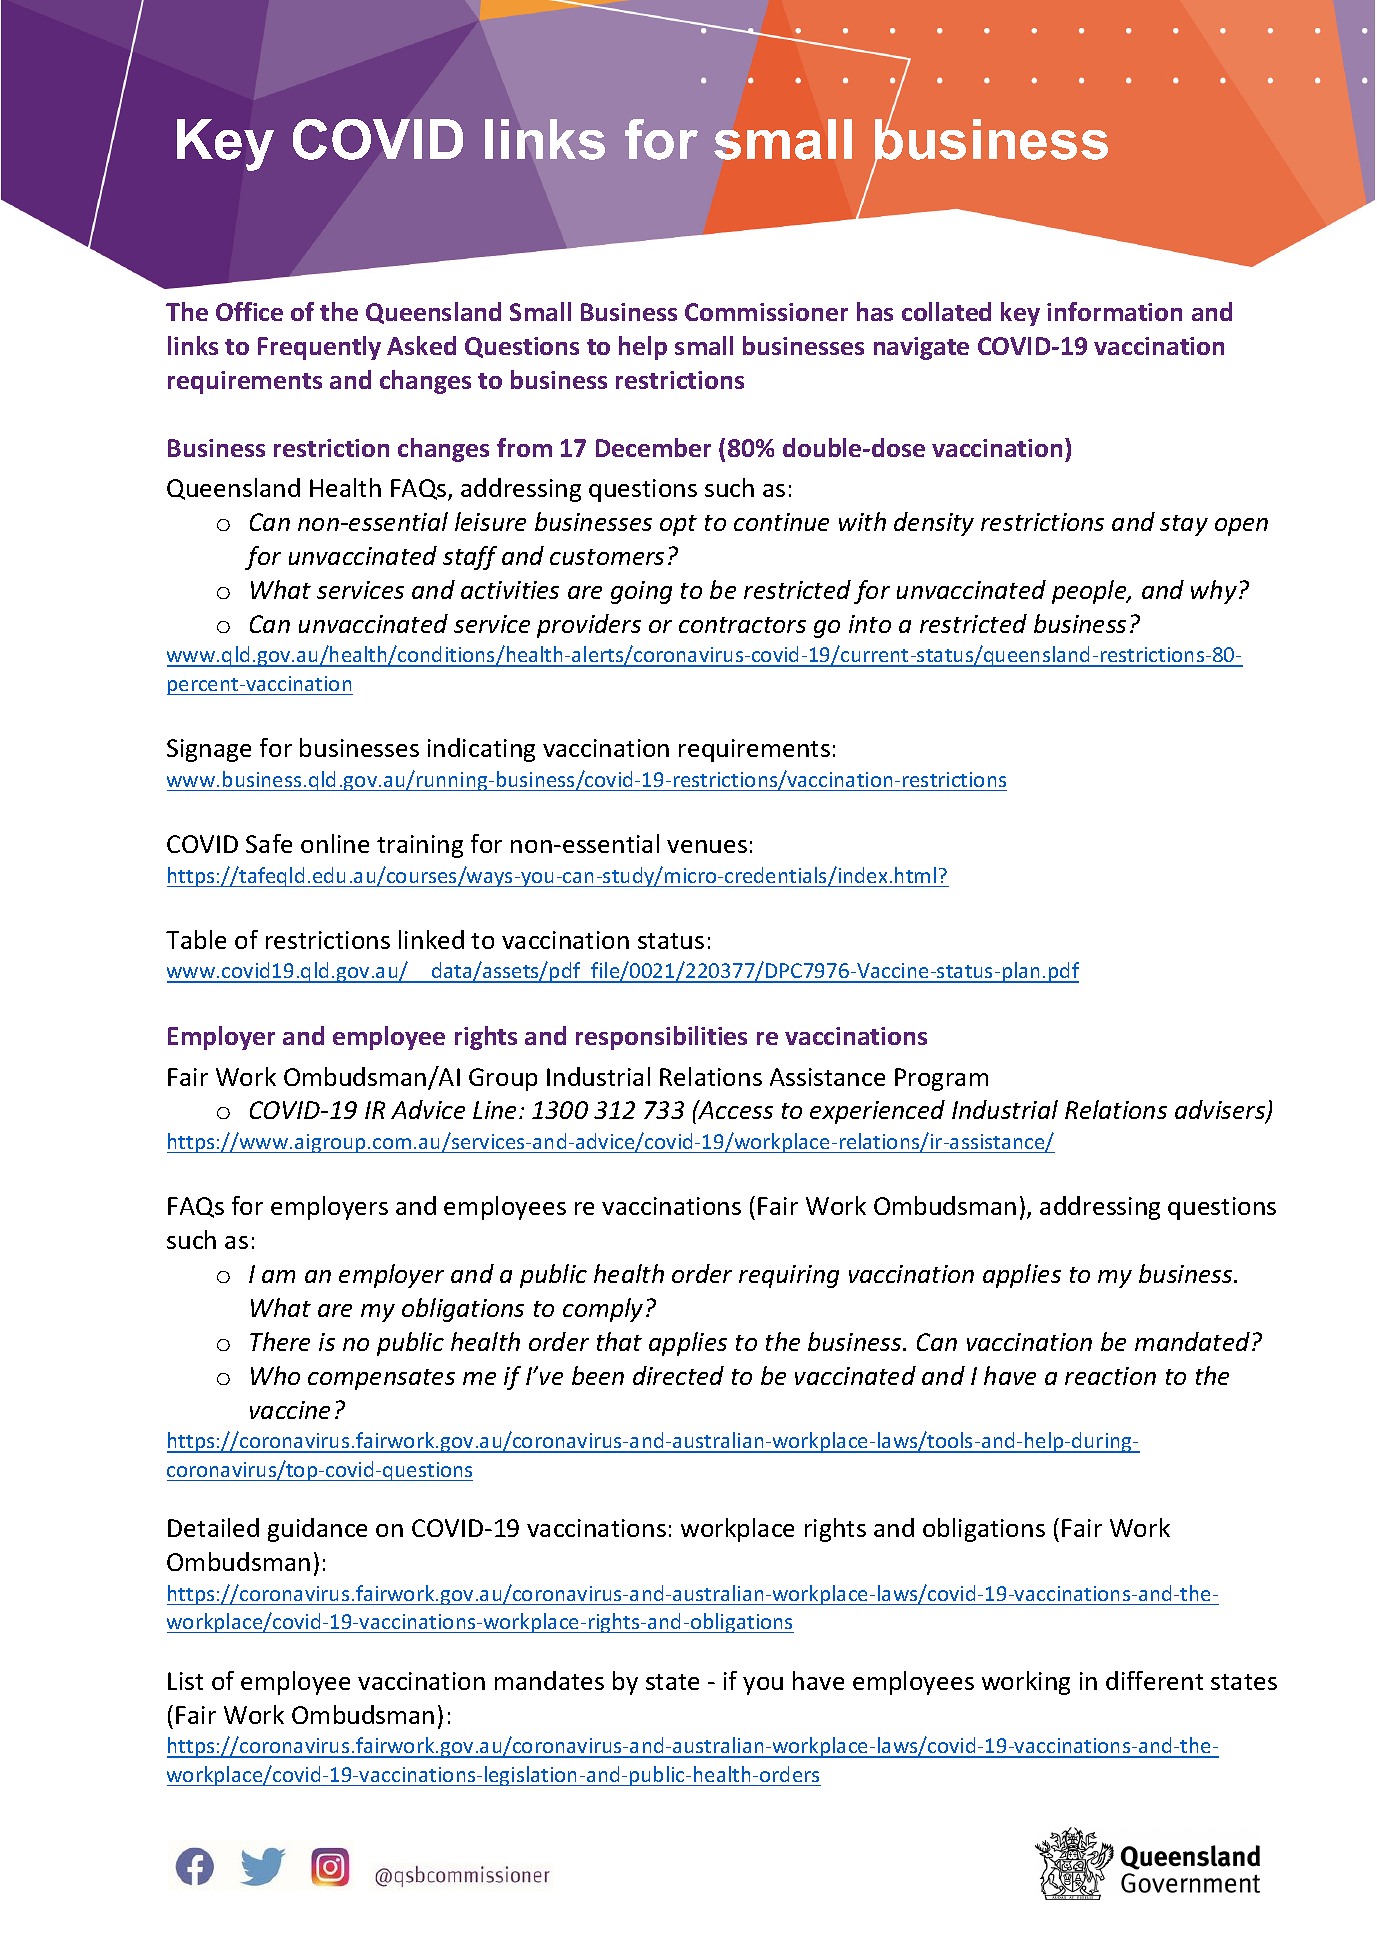 The height and width of the screenshot is (1947, 1377). What do you see at coordinates (549, 1680) in the screenshot?
I see `mandates` at bounding box center [549, 1680].
